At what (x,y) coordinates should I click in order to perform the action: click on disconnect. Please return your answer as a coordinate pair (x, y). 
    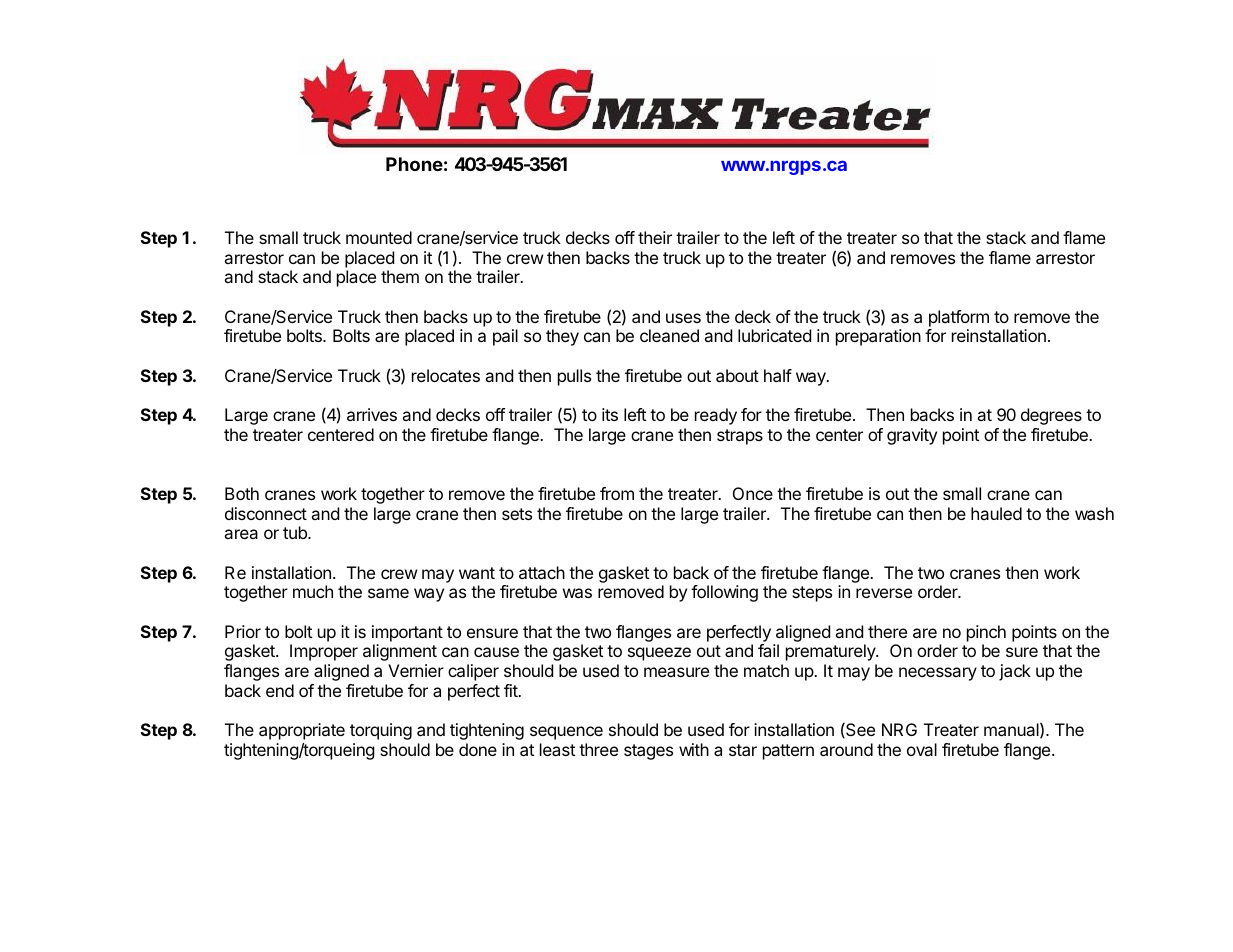
    Looking at the image, I should click on (266, 513).
